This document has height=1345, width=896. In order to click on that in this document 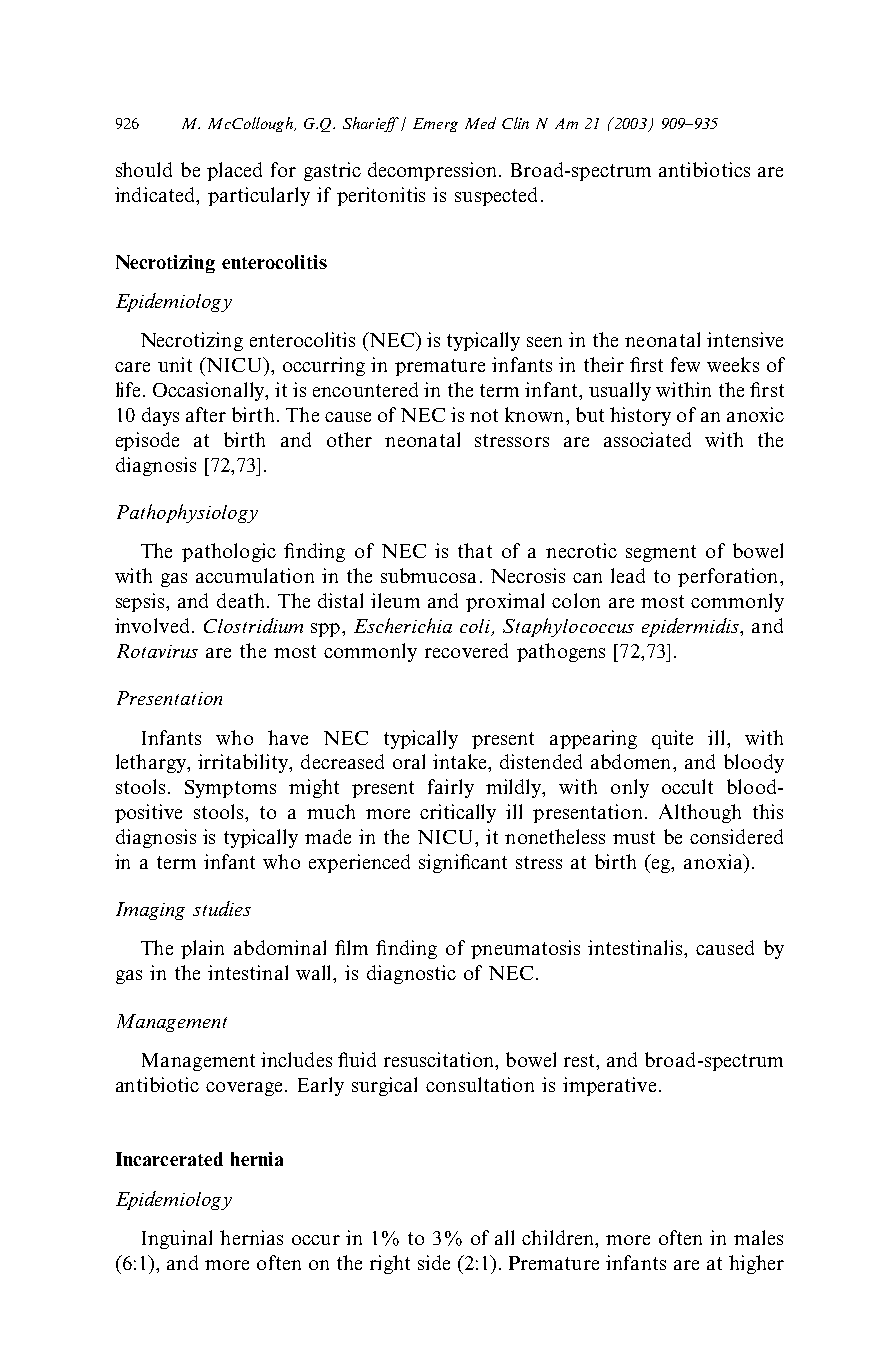, I will do `click(475, 550)`.
